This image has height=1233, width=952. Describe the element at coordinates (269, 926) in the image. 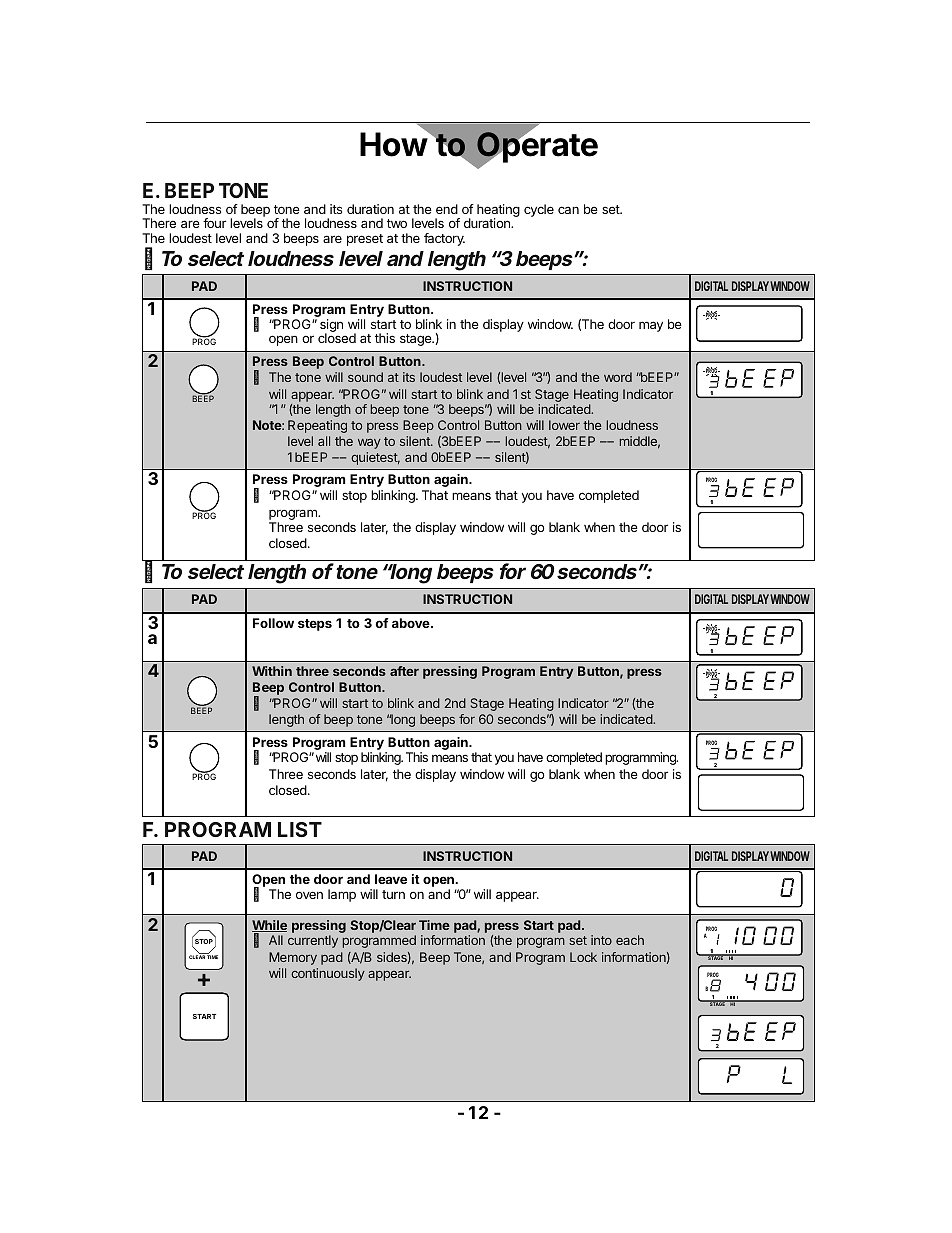

I see `While` at that location.
